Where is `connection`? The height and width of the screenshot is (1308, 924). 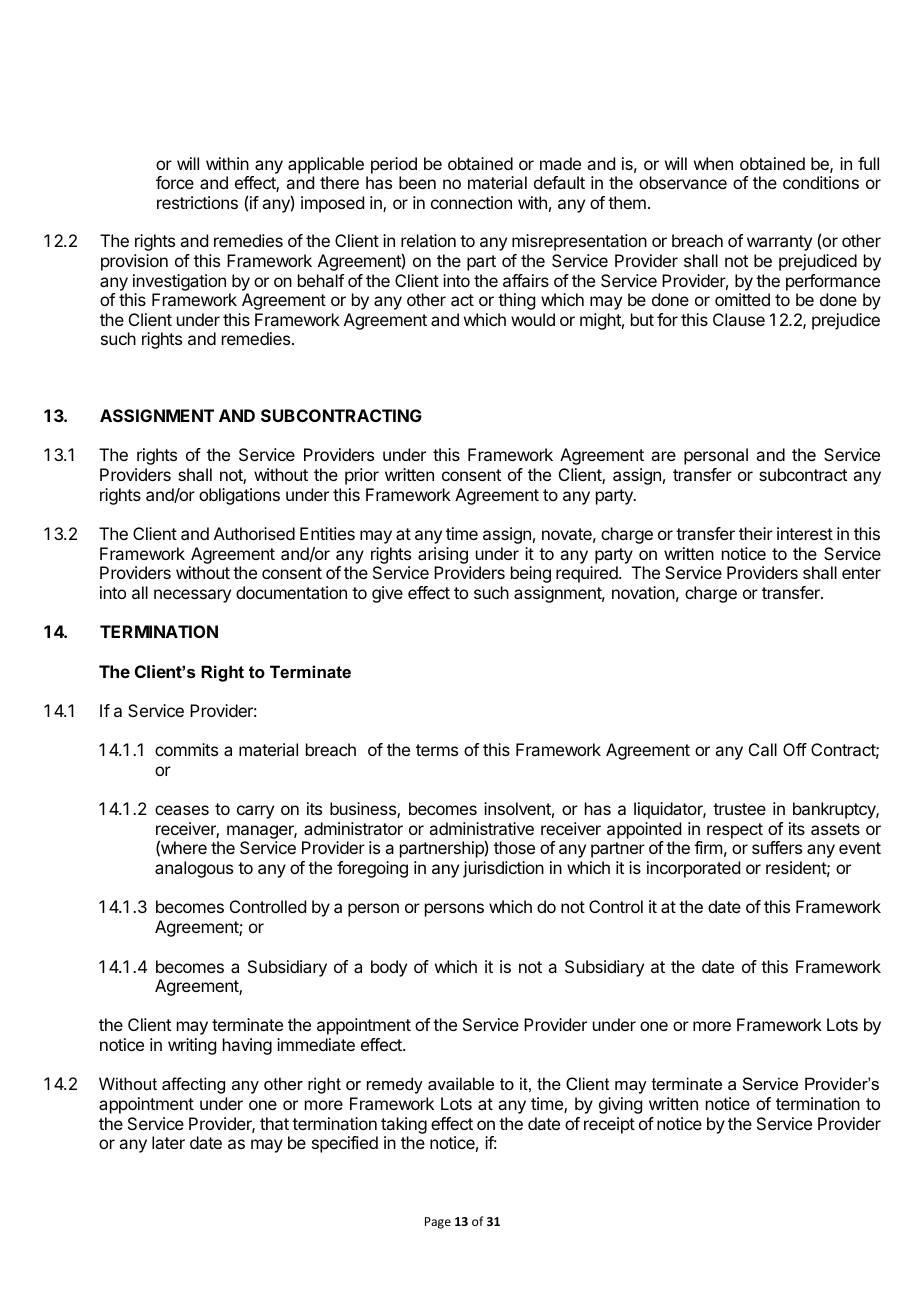 connection is located at coordinates (471, 202).
